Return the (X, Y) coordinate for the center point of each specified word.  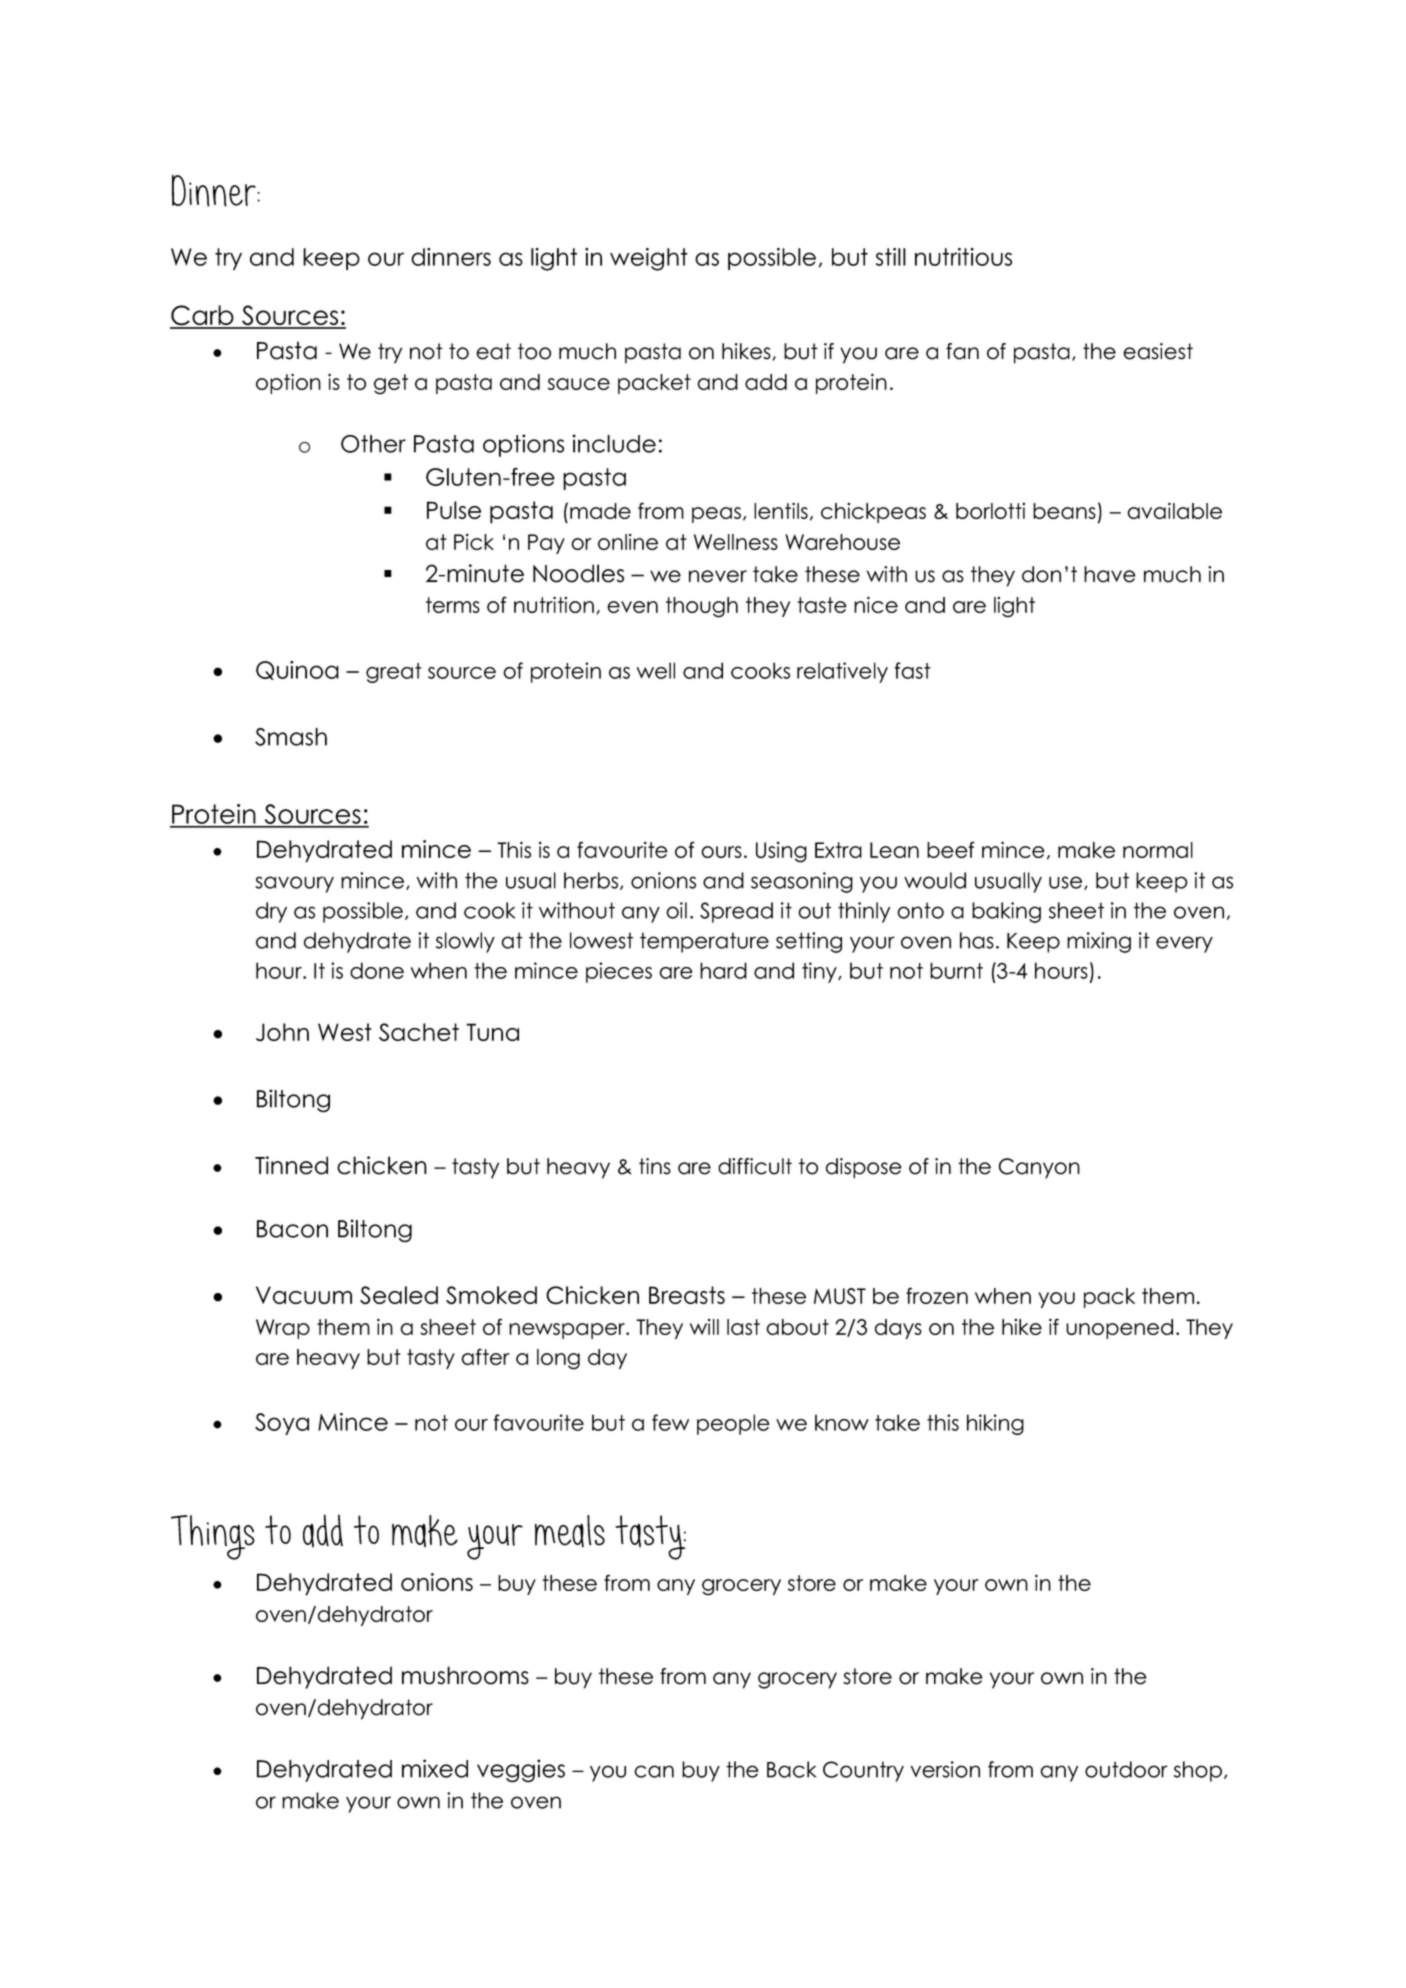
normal (1158, 850)
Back (792, 1769)
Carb (203, 316)
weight (649, 259)
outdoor (1126, 1769)
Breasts (687, 1295)
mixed (435, 1768)
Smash (291, 737)
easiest (1158, 351)
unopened (1119, 1329)
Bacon (292, 1229)
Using (781, 852)
